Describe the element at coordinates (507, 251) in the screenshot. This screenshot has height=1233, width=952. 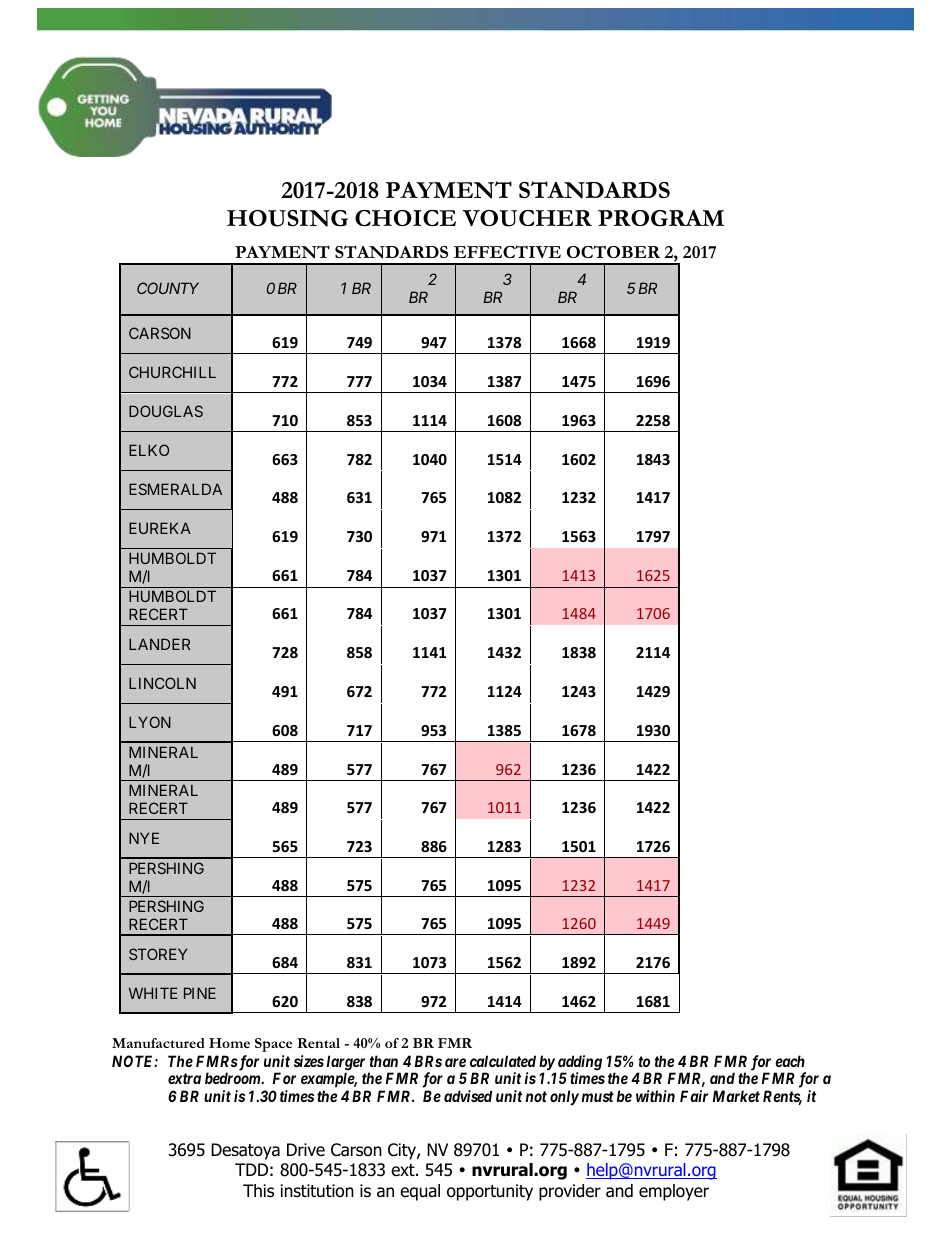
I see `EFFECTIVE` at that location.
